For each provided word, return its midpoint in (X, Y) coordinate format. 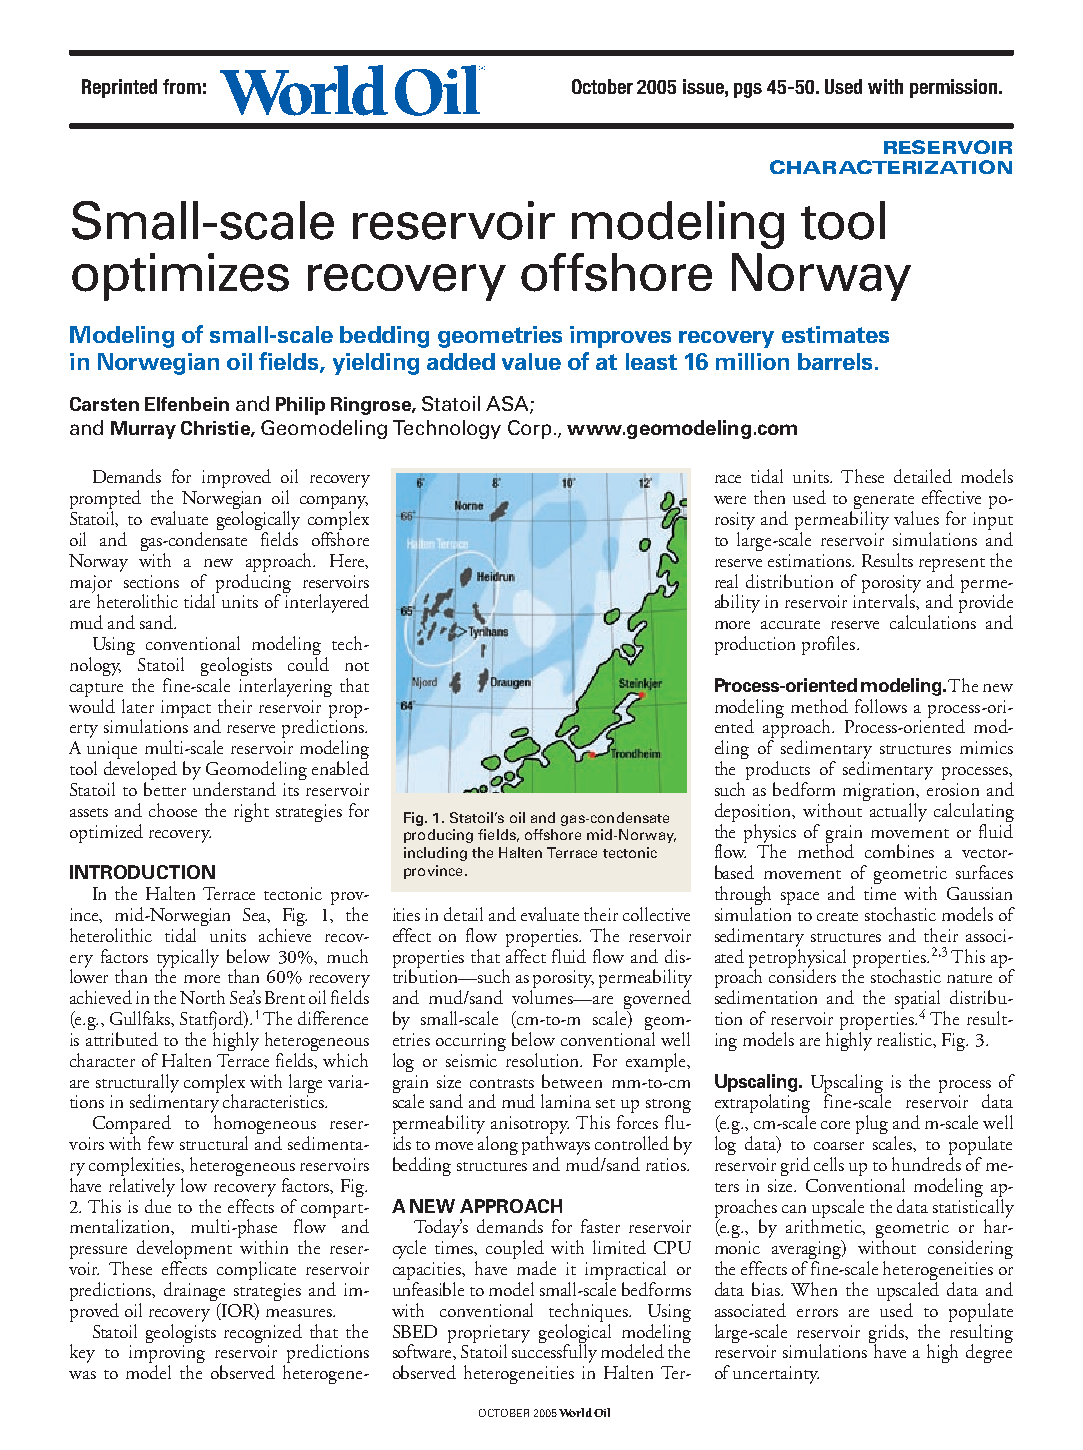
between (572, 1081)
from (182, 86)
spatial (917, 1001)
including (435, 854)
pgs (748, 90)
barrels (837, 361)
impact (186, 709)
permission (955, 88)
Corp (529, 429)
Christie (216, 429)
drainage (194, 1293)
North (202, 997)
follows (881, 706)
